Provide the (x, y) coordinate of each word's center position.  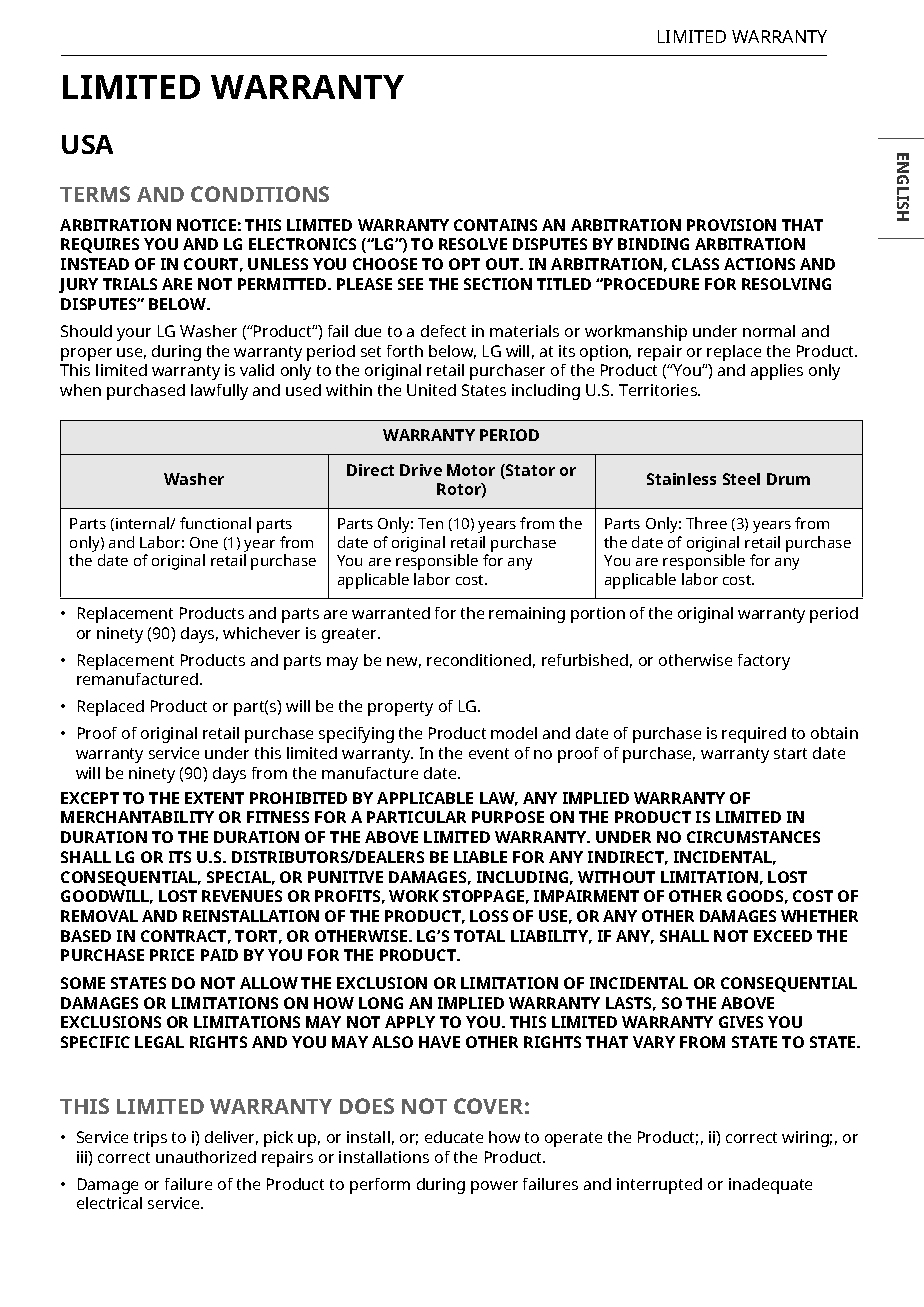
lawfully (219, 392)
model (514, 733)
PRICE (172, 955)
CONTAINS (495, 225)
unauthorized (206, 1157)
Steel (741, 479)
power (494, 1187)
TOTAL (479, 936)
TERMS (95, 194)
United (431, 390)
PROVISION (731, 225)
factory (764, 662)
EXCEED (783, 936)
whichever (261, 633)
